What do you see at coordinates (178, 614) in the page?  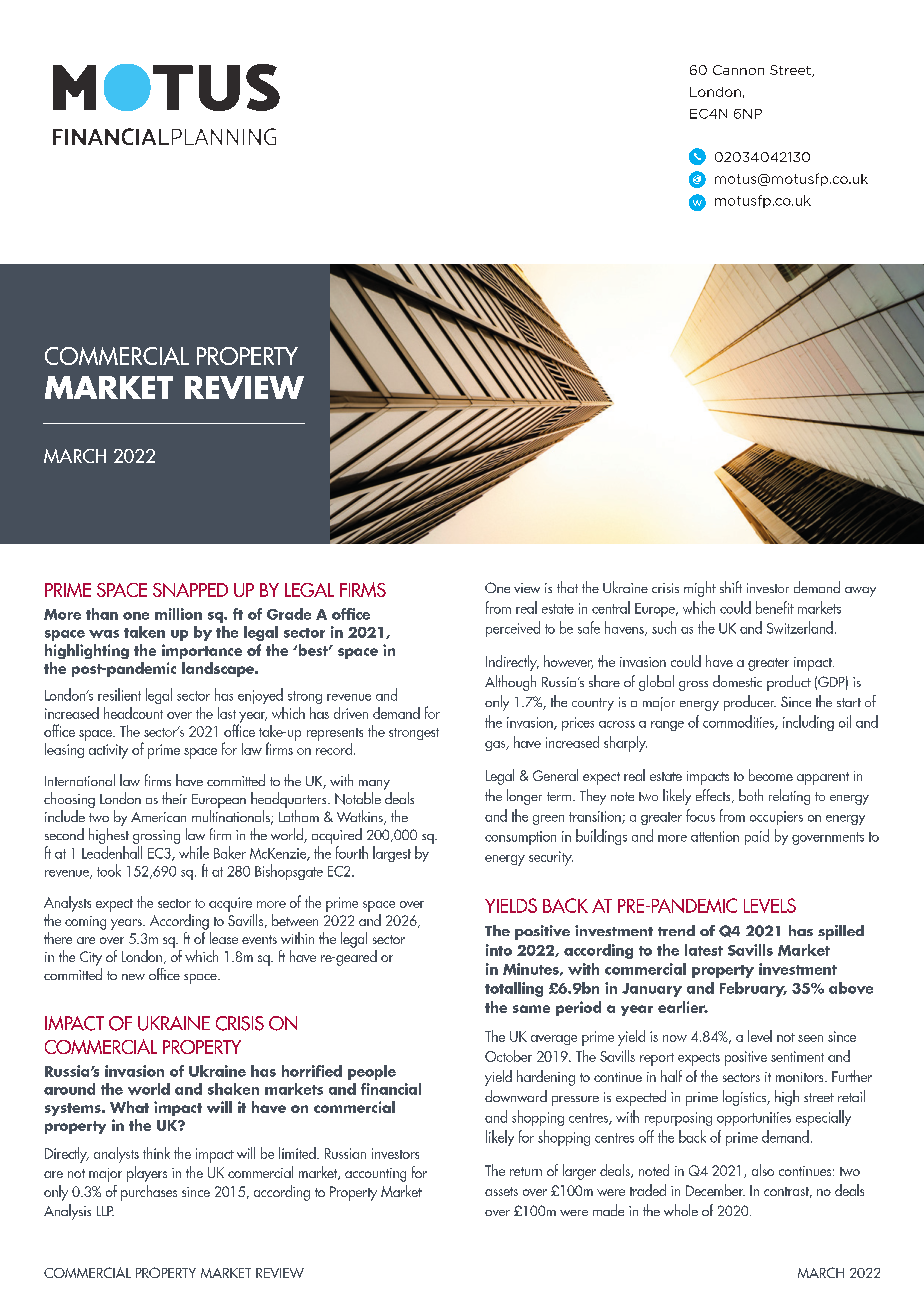 I see `million` at bounding box center [178, 614].
